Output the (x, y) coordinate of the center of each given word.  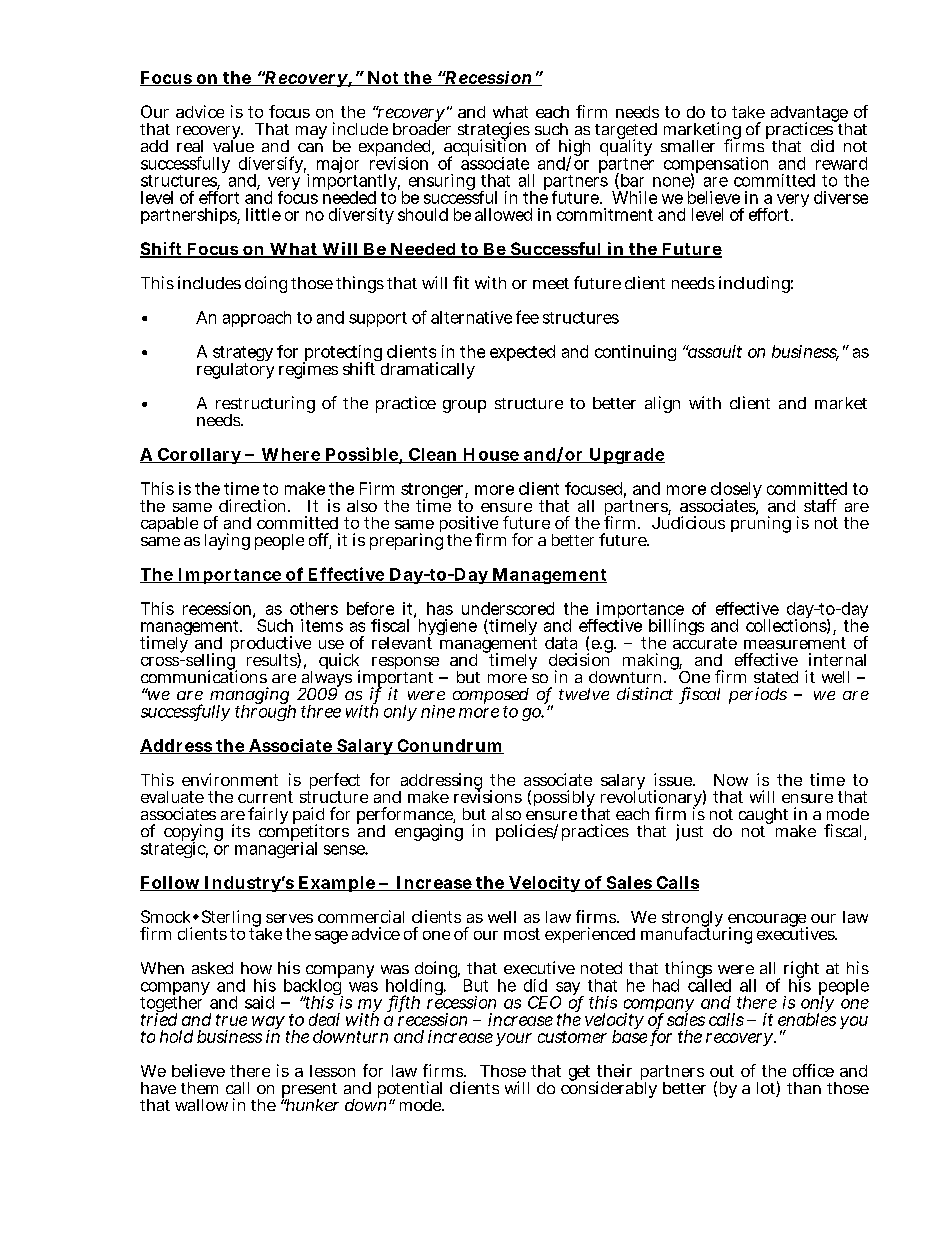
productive (271, 646)
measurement (795, 643)
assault (713, 351)
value (233, 144)
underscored (508, 608)
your (514, 1039)
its (241, 830)
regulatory (235, 369)
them (199, 1088)
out (722, 1071)
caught (763, 817)
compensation (716, 166)
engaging (429, 832)
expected (522, 353)
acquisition (485, 148)
